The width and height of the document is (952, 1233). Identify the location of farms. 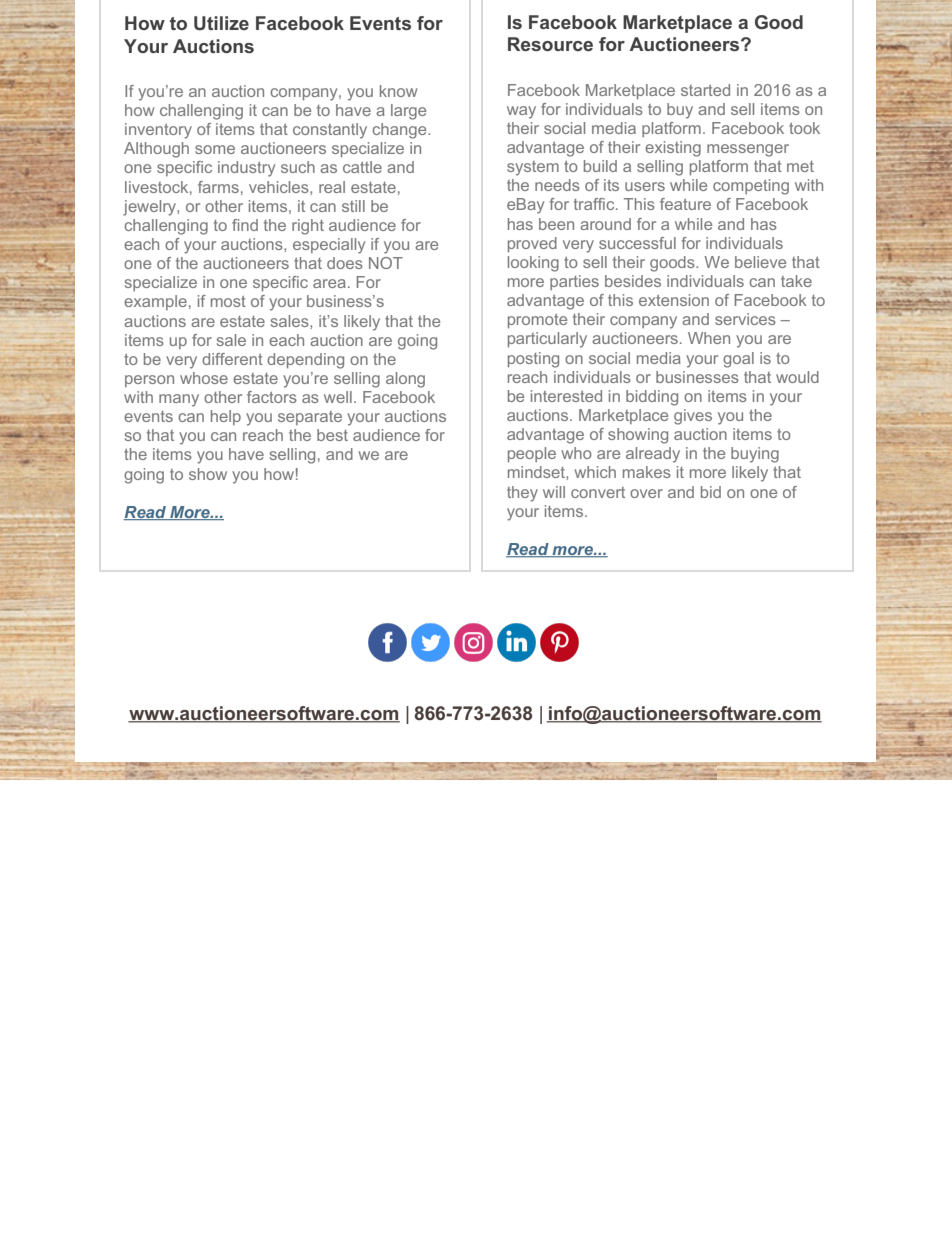
(218, 187).
